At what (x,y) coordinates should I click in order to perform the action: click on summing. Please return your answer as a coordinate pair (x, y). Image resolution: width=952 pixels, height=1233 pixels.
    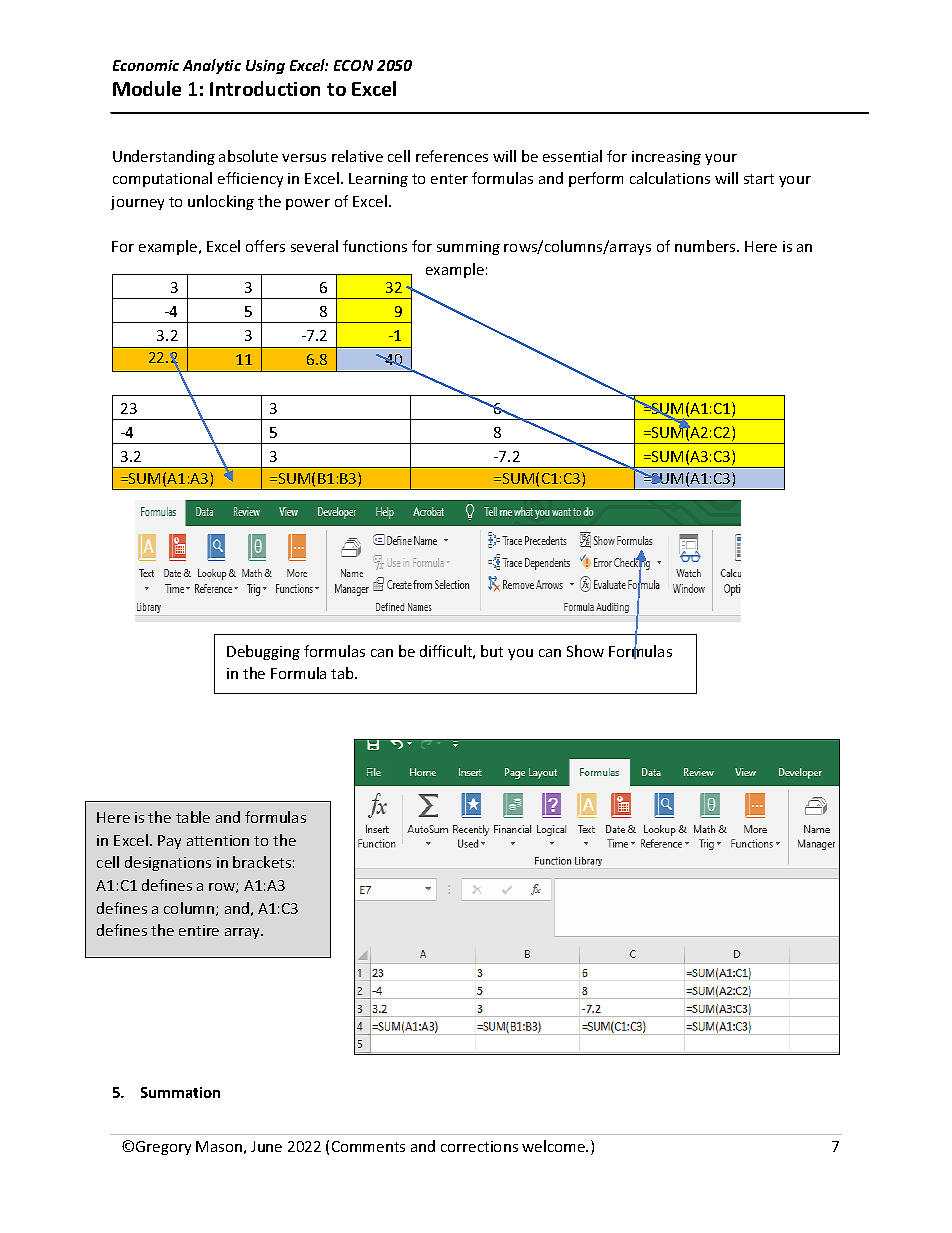
    Looking at the image, I should click on (468, 248).
